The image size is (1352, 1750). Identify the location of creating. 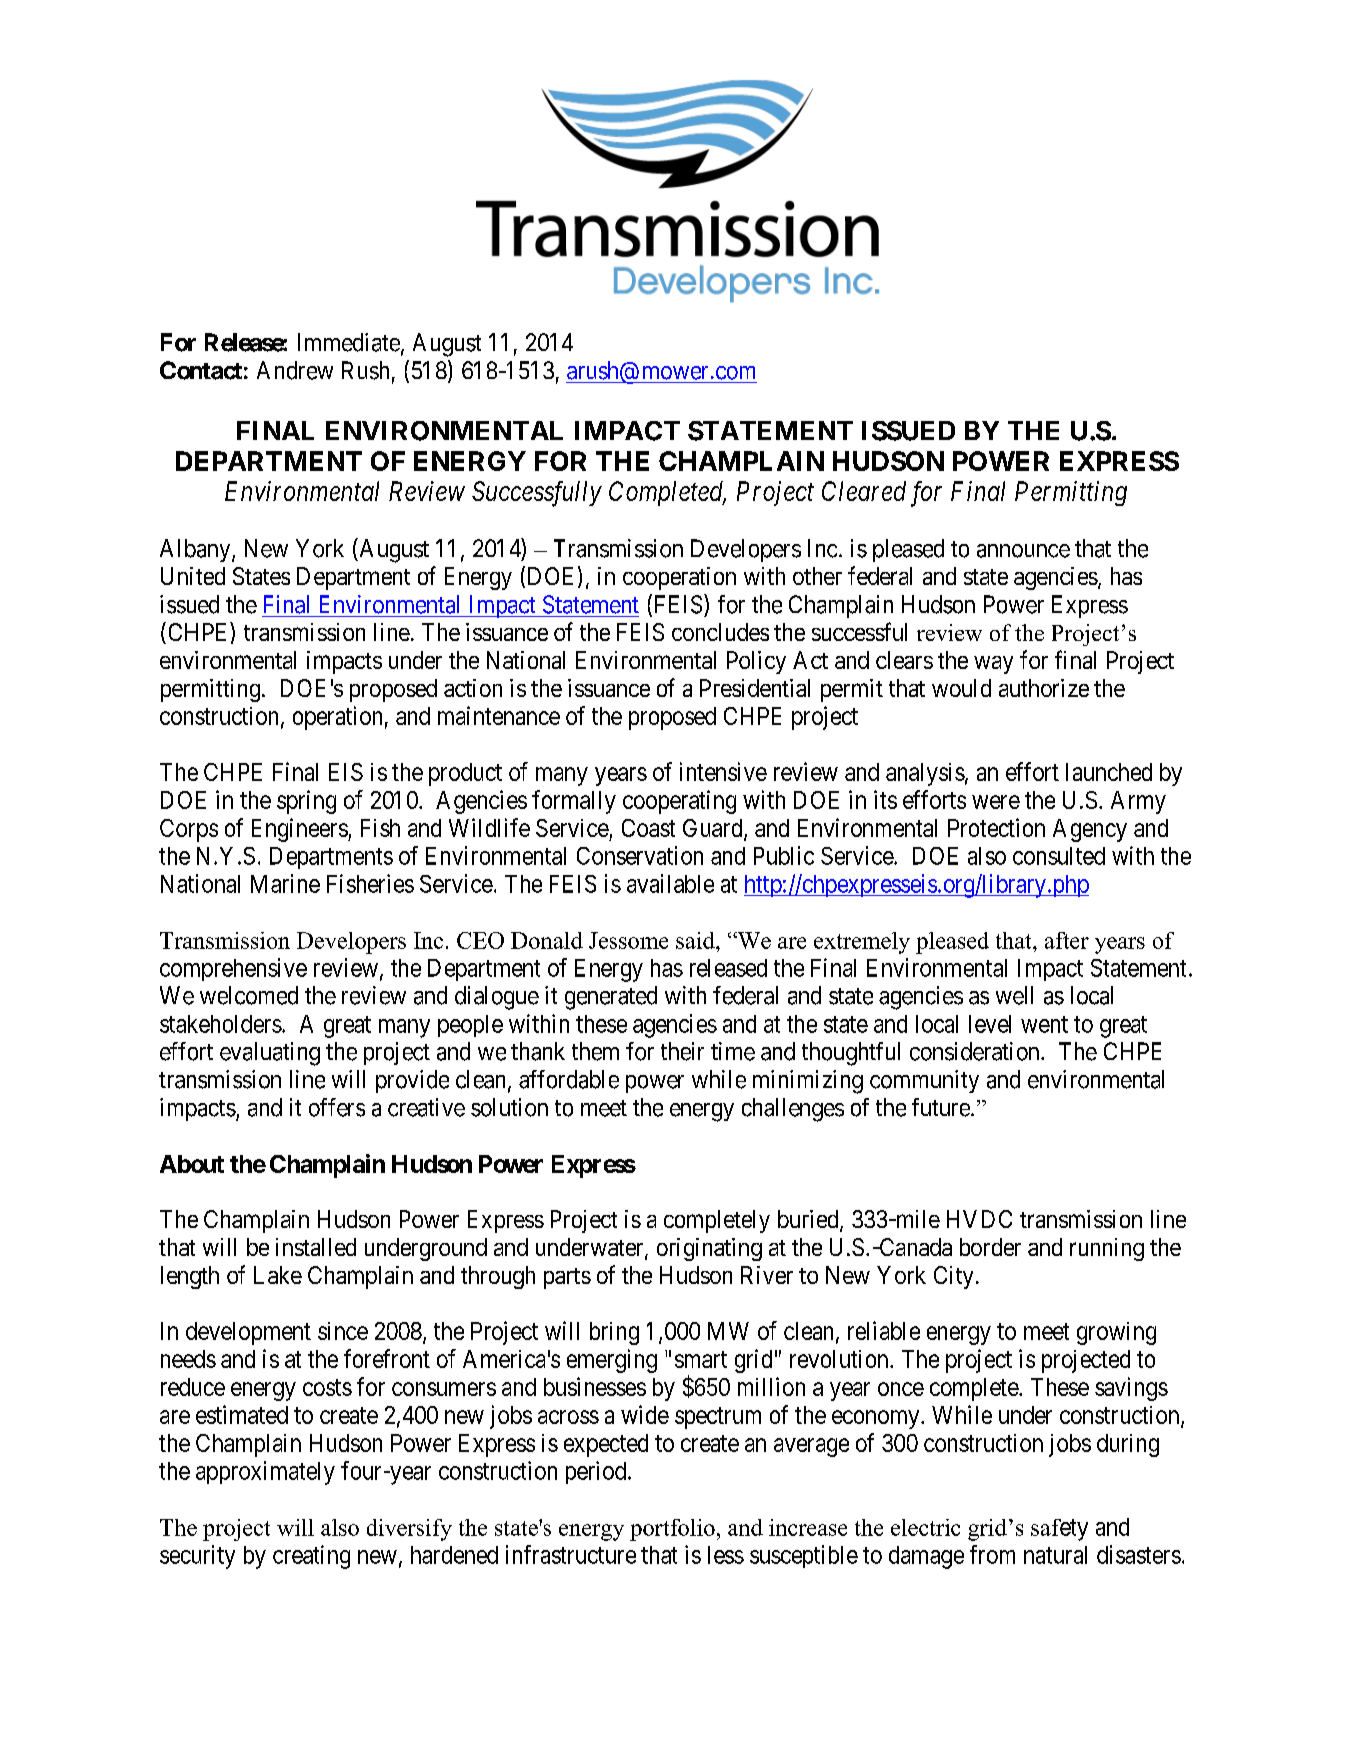
(311, 1557).
